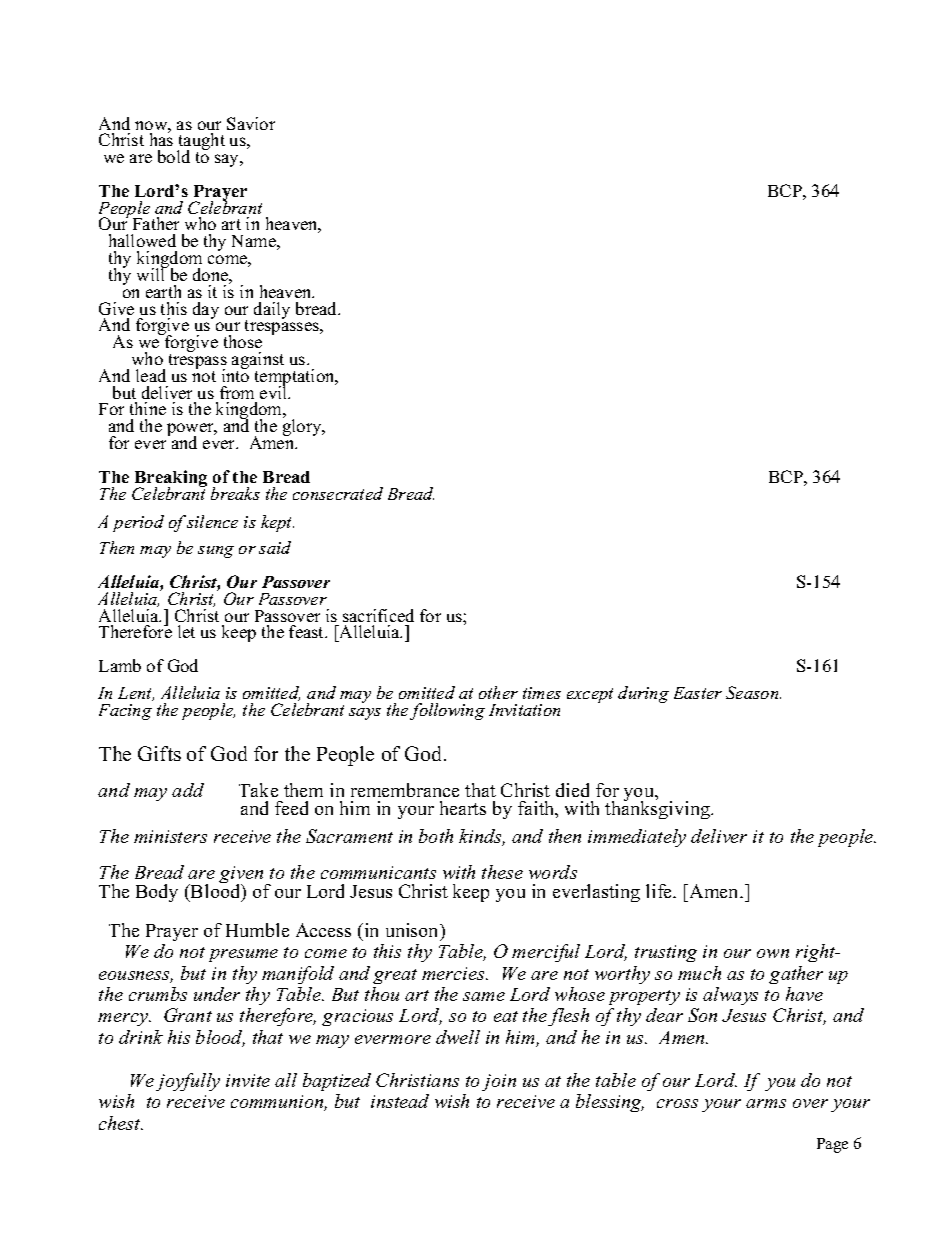 This screenshot has height=1233, width=952. I want to click on taught, so click(201, 143).
